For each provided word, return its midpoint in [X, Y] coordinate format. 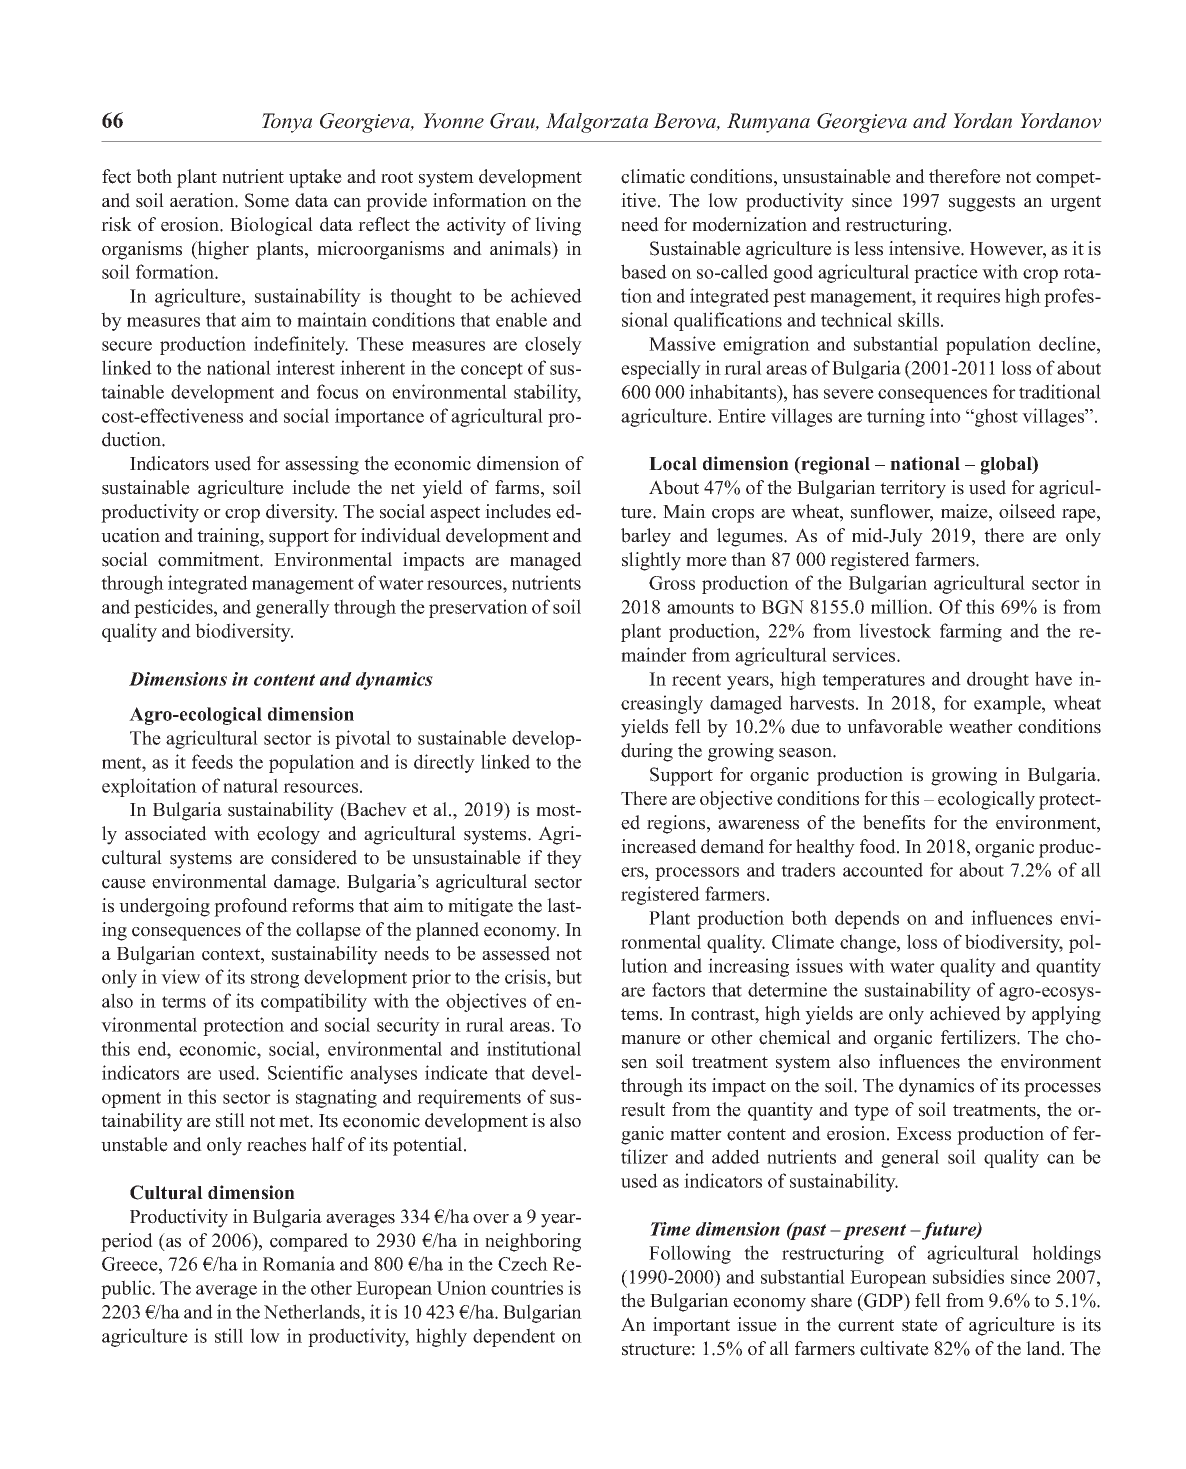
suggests [982, 203]
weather [981, 726]
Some [267, 200]
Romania [299, 1263]
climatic [653, 176]
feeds [212, 761]
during [647, 752]
